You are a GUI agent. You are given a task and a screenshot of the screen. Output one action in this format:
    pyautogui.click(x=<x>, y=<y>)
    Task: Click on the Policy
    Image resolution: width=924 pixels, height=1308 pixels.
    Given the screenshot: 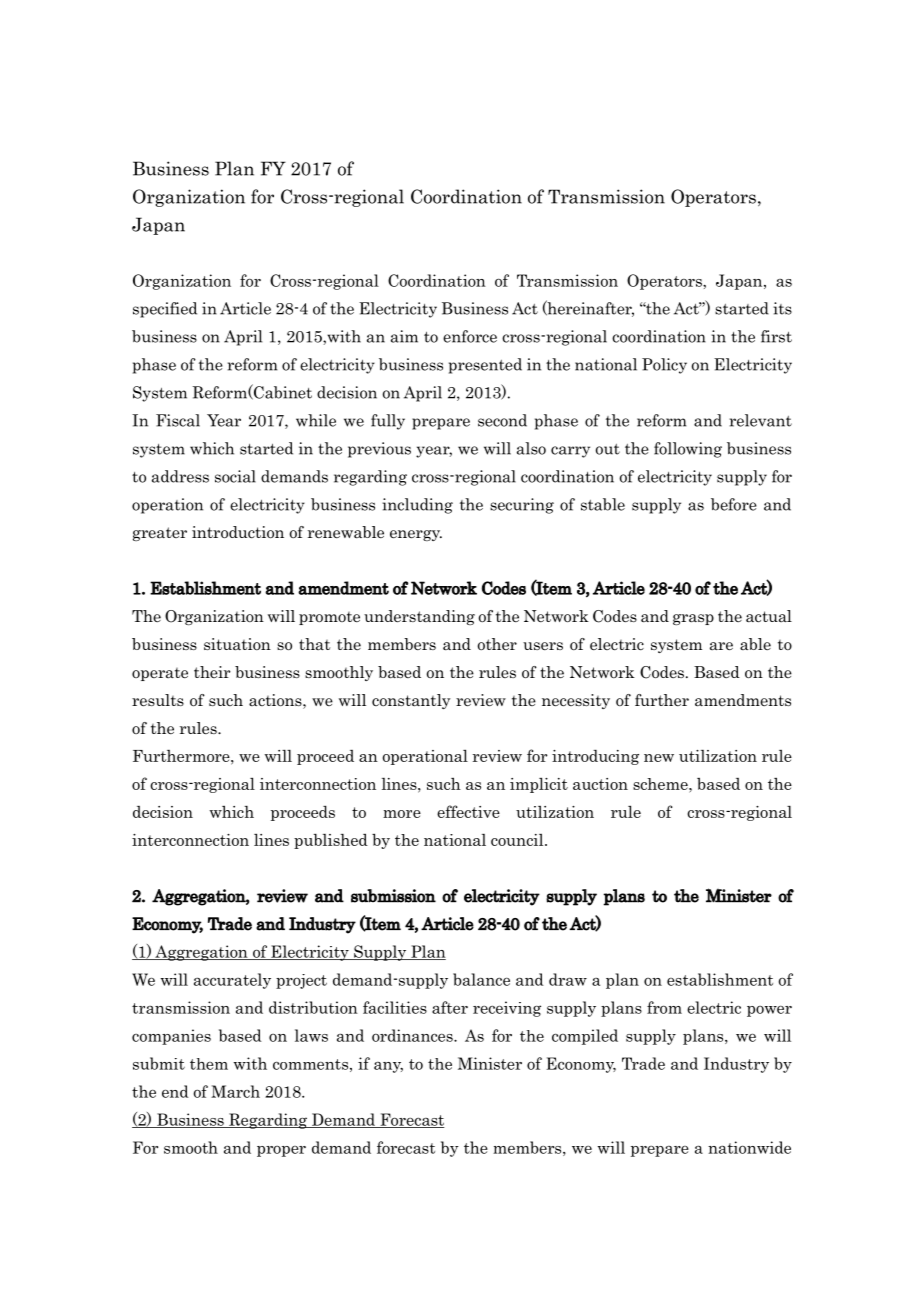 What is the action you would take?
    pyautogui.click(x=664, y=366)
